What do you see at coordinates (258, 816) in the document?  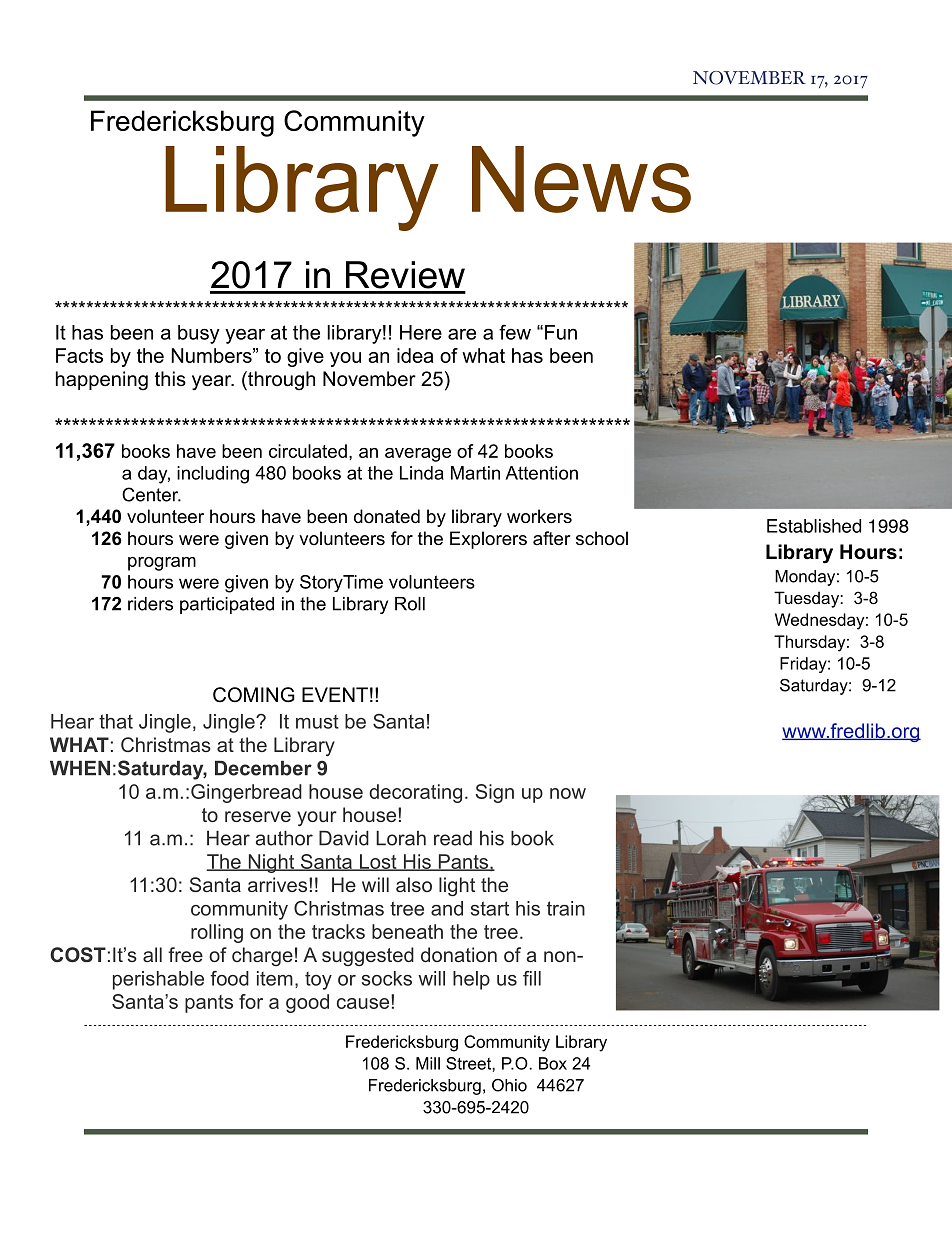 I see `reserve` at bounding box center [258, 816].
